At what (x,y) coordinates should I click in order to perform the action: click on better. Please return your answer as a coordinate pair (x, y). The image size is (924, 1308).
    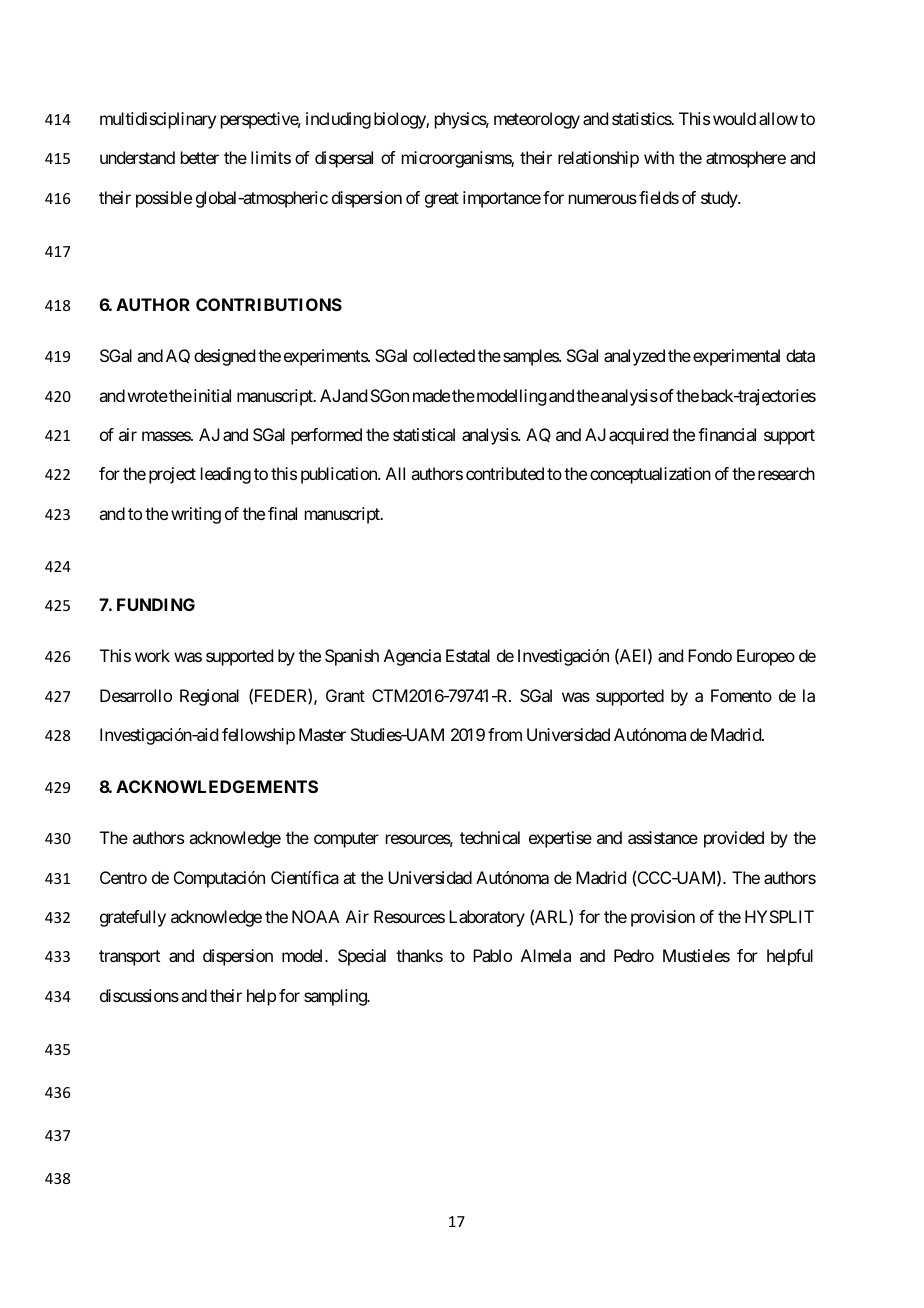
    Looking at the image, I should click on (200, 157).
